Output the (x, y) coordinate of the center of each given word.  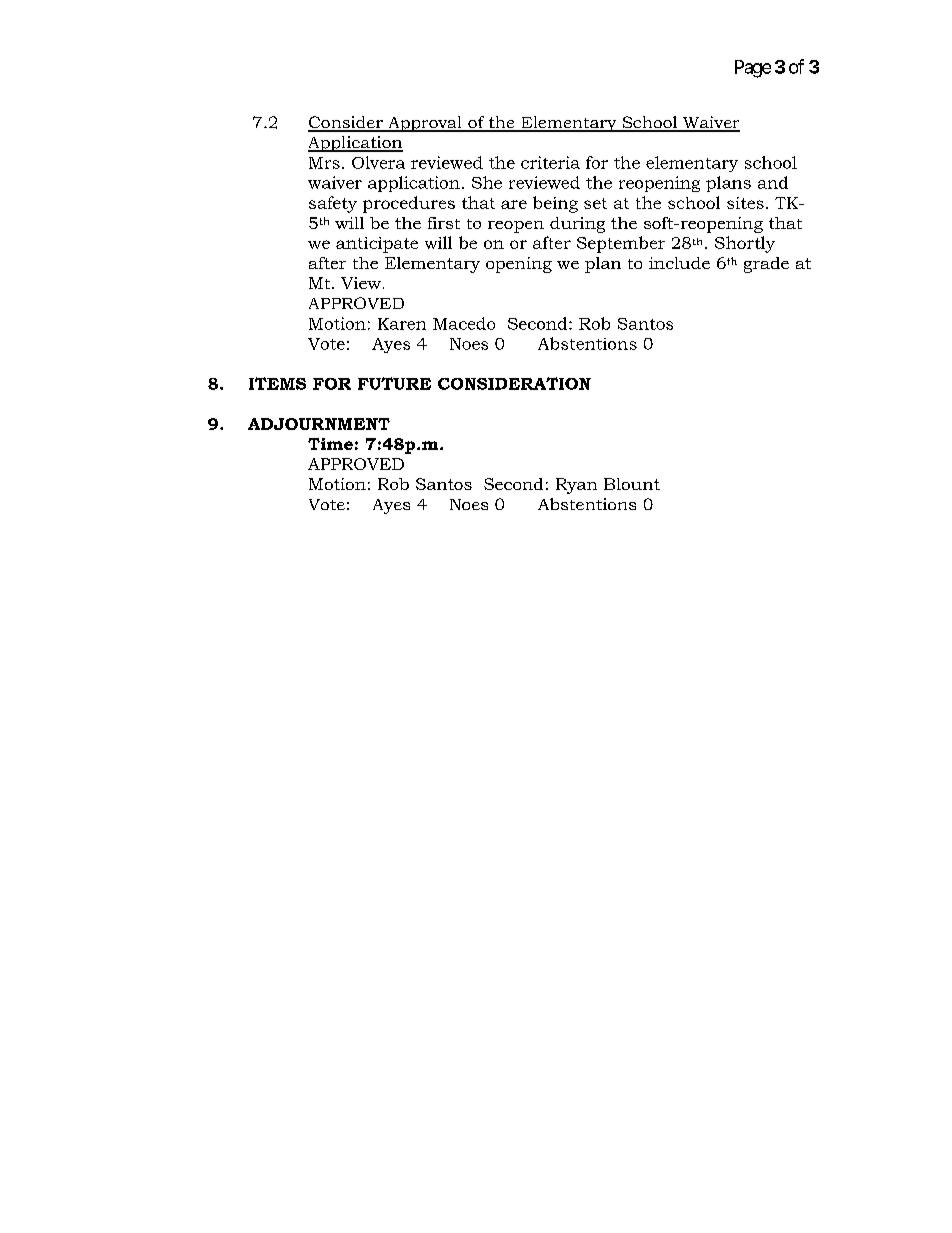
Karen (402, 324)
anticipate (377, 245)
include (679, 263)
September (621, 244)
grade (766, 265)
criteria (550, 162)
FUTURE (394, 383)
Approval (425, 124)
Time (330, 444)
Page (753, 69)
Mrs (324, 163)
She (487, 182)
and (773, 182)
